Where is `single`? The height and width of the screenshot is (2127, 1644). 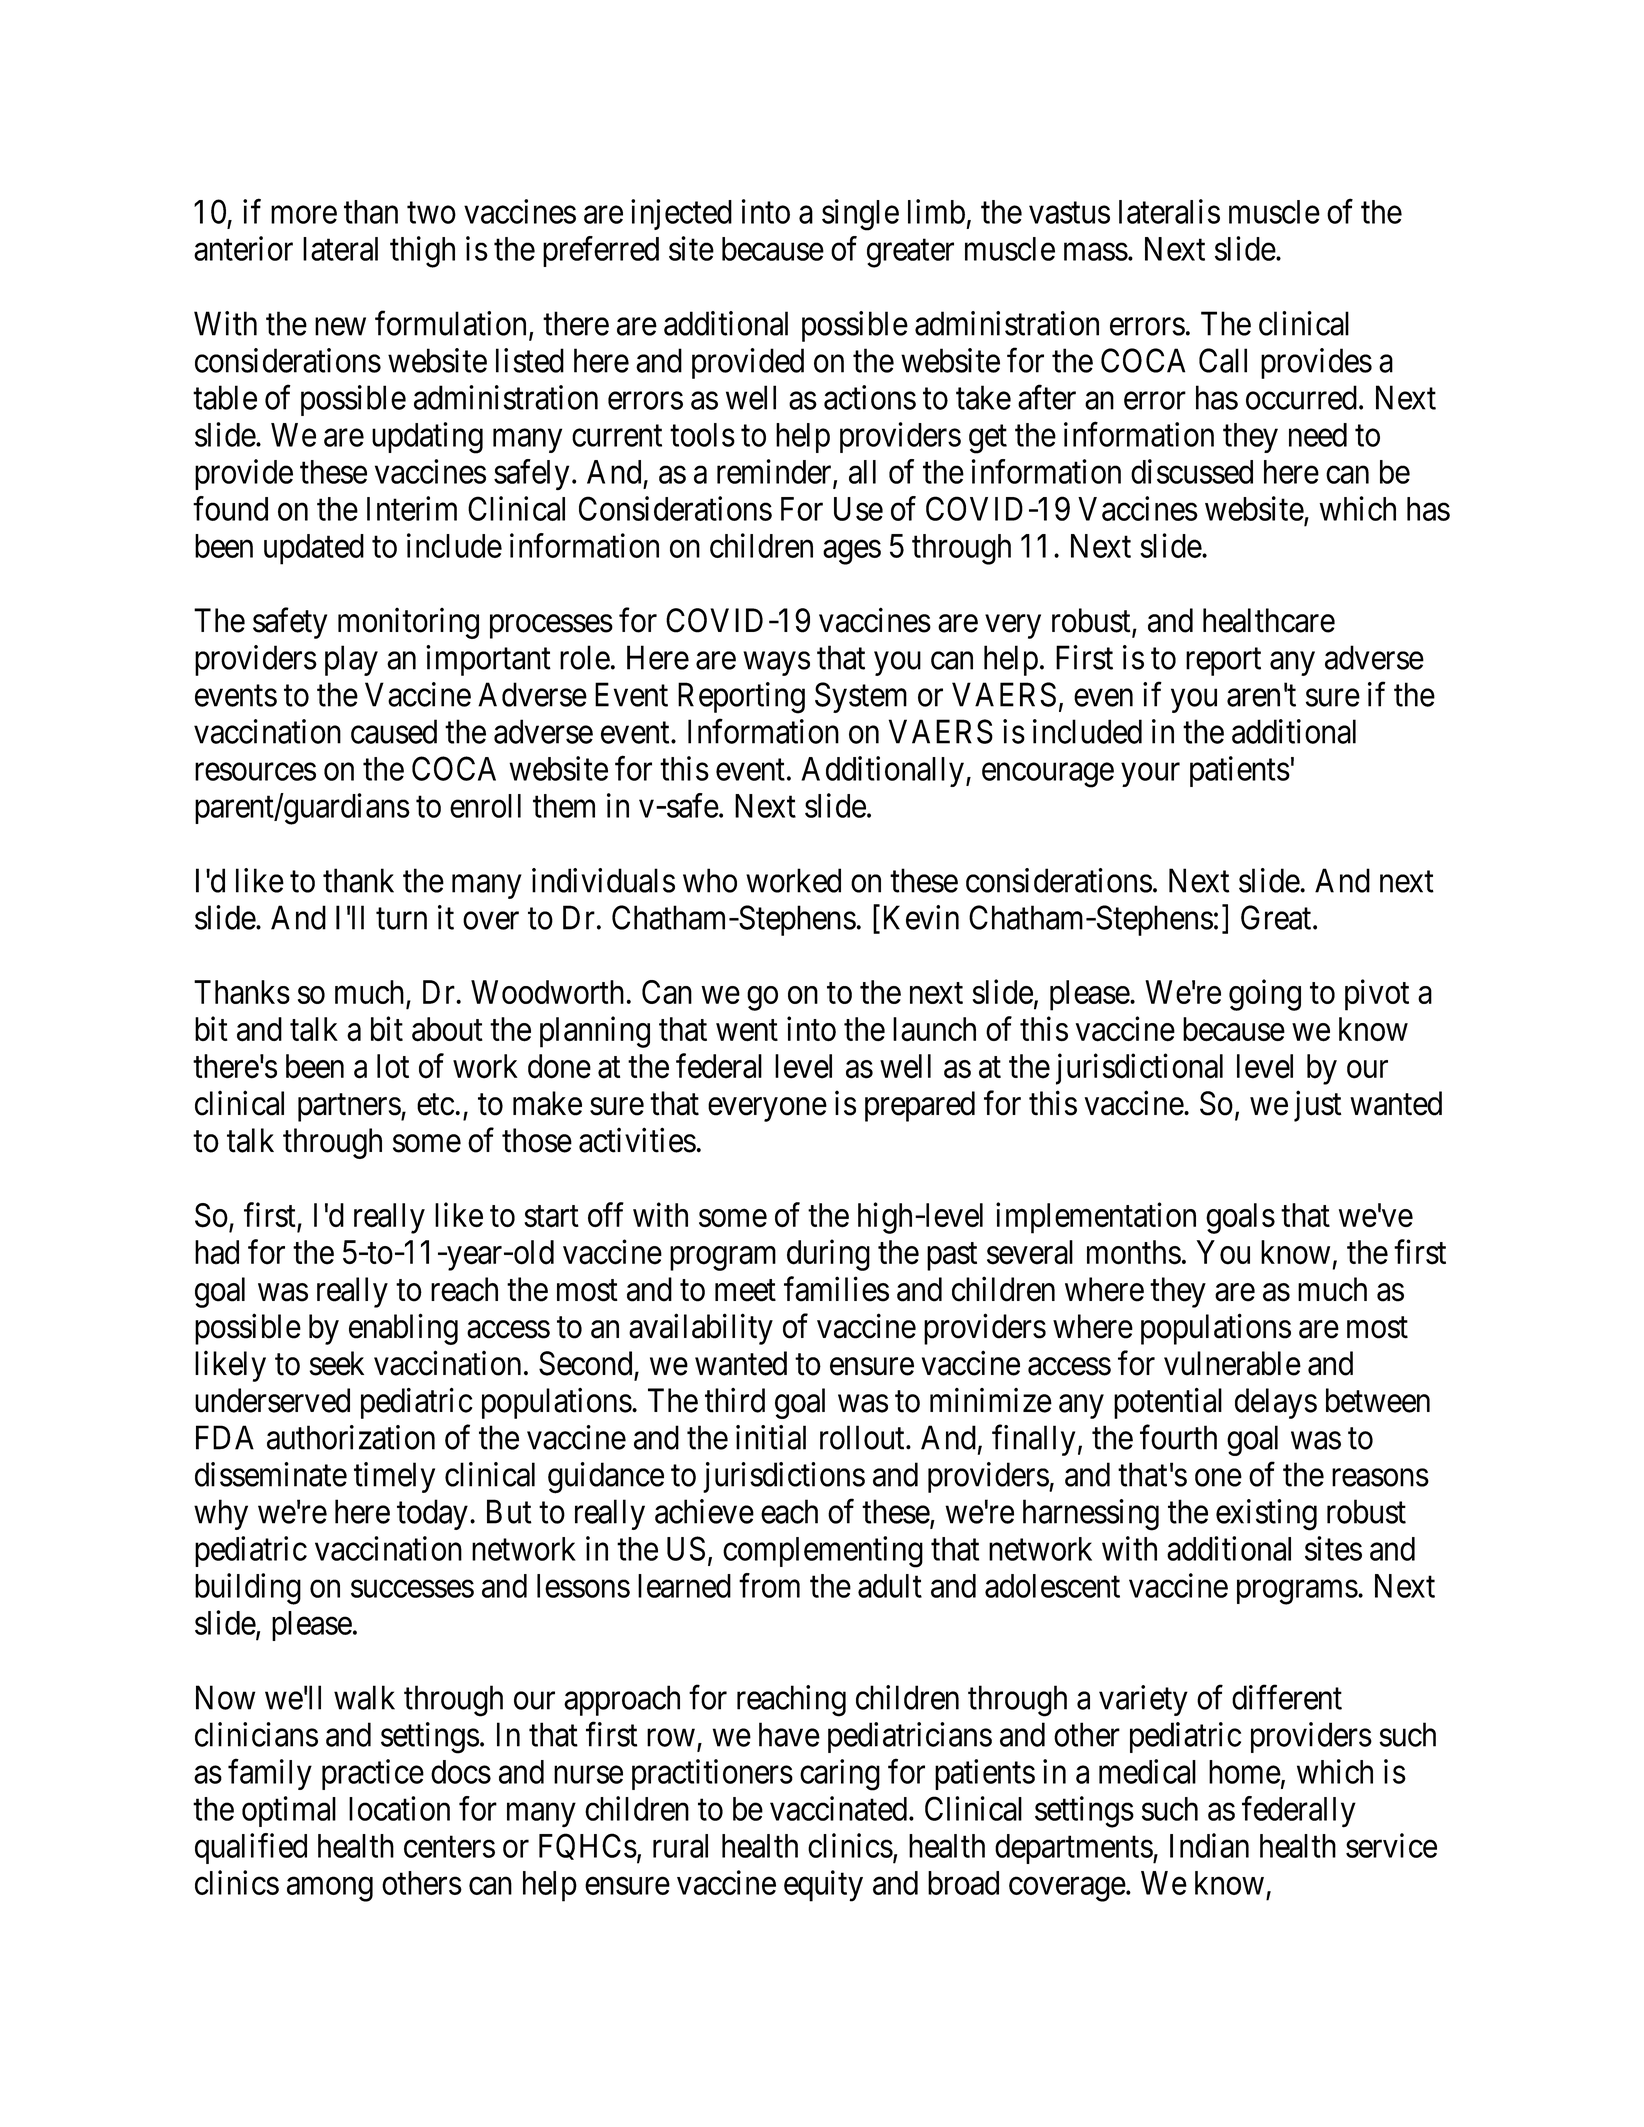
single is located at coordinates (860, 215).
